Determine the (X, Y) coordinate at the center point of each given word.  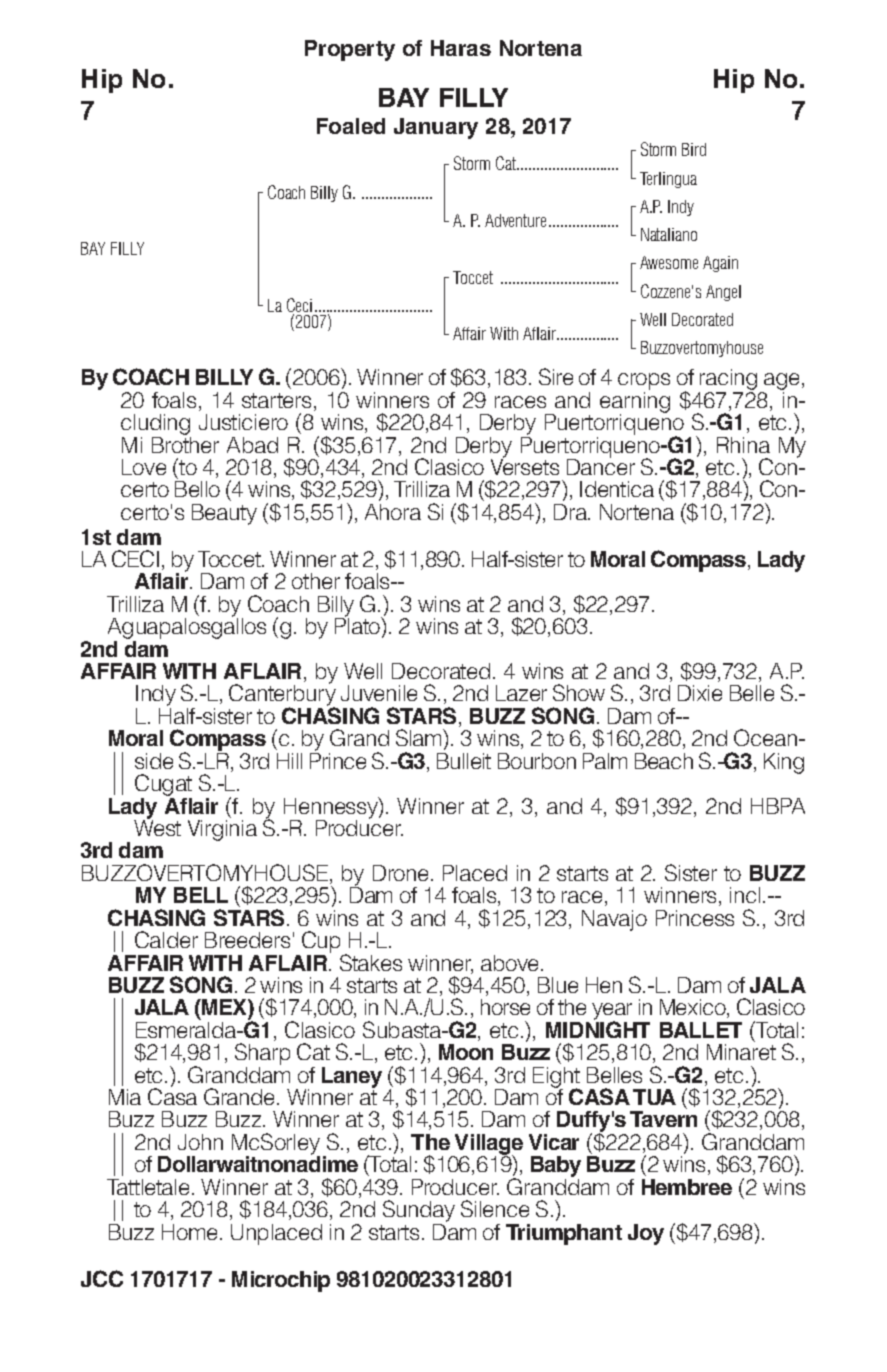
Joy (646, 1234)
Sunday (419, 1212)
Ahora (393, 512)
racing (728, 381)
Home (189, 1232)
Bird (694, 149)
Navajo (614, 920)
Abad (252, 445)
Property (350, 50)
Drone (400, 873)
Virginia (222, 830)
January (436, 128)
